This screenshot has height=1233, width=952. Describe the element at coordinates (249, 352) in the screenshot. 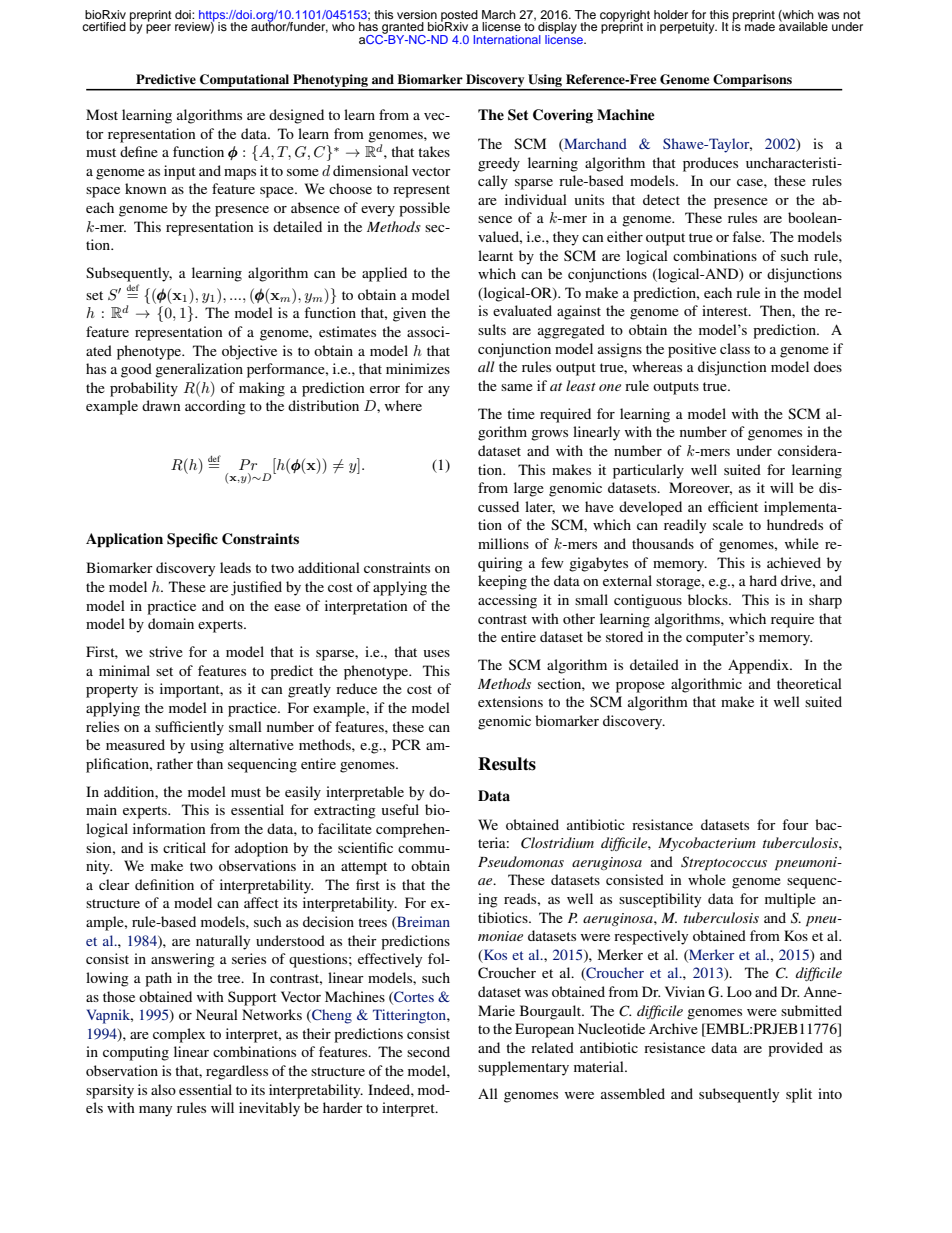

I see `objective` at that location.
